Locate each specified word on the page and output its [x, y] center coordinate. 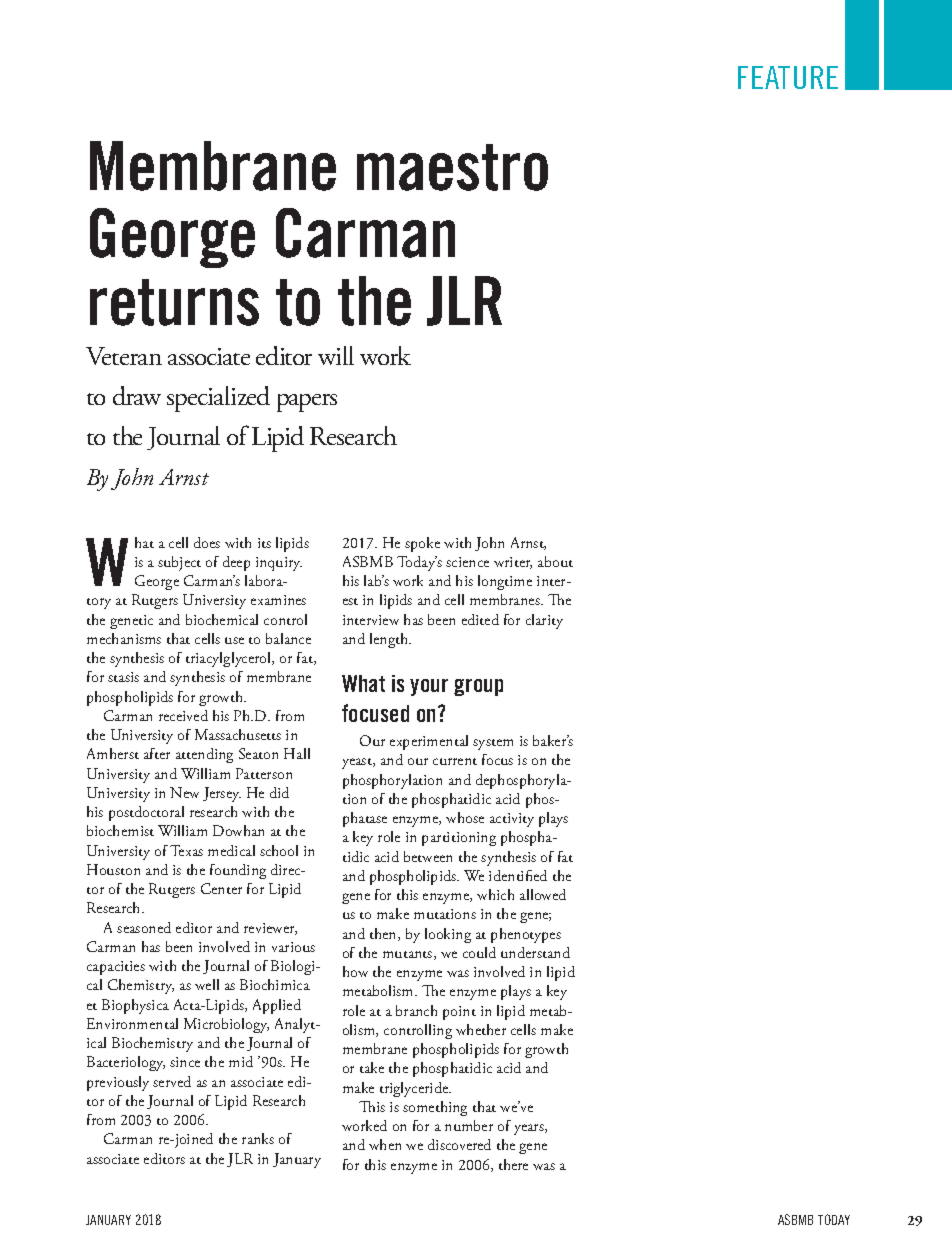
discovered [459, 1144]
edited [480, 619]
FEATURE [788, 77]
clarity [544, 621]
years [530, 1129]
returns [174, 302]
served [172, 1081]
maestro [452, 167]
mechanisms [124, 638]
